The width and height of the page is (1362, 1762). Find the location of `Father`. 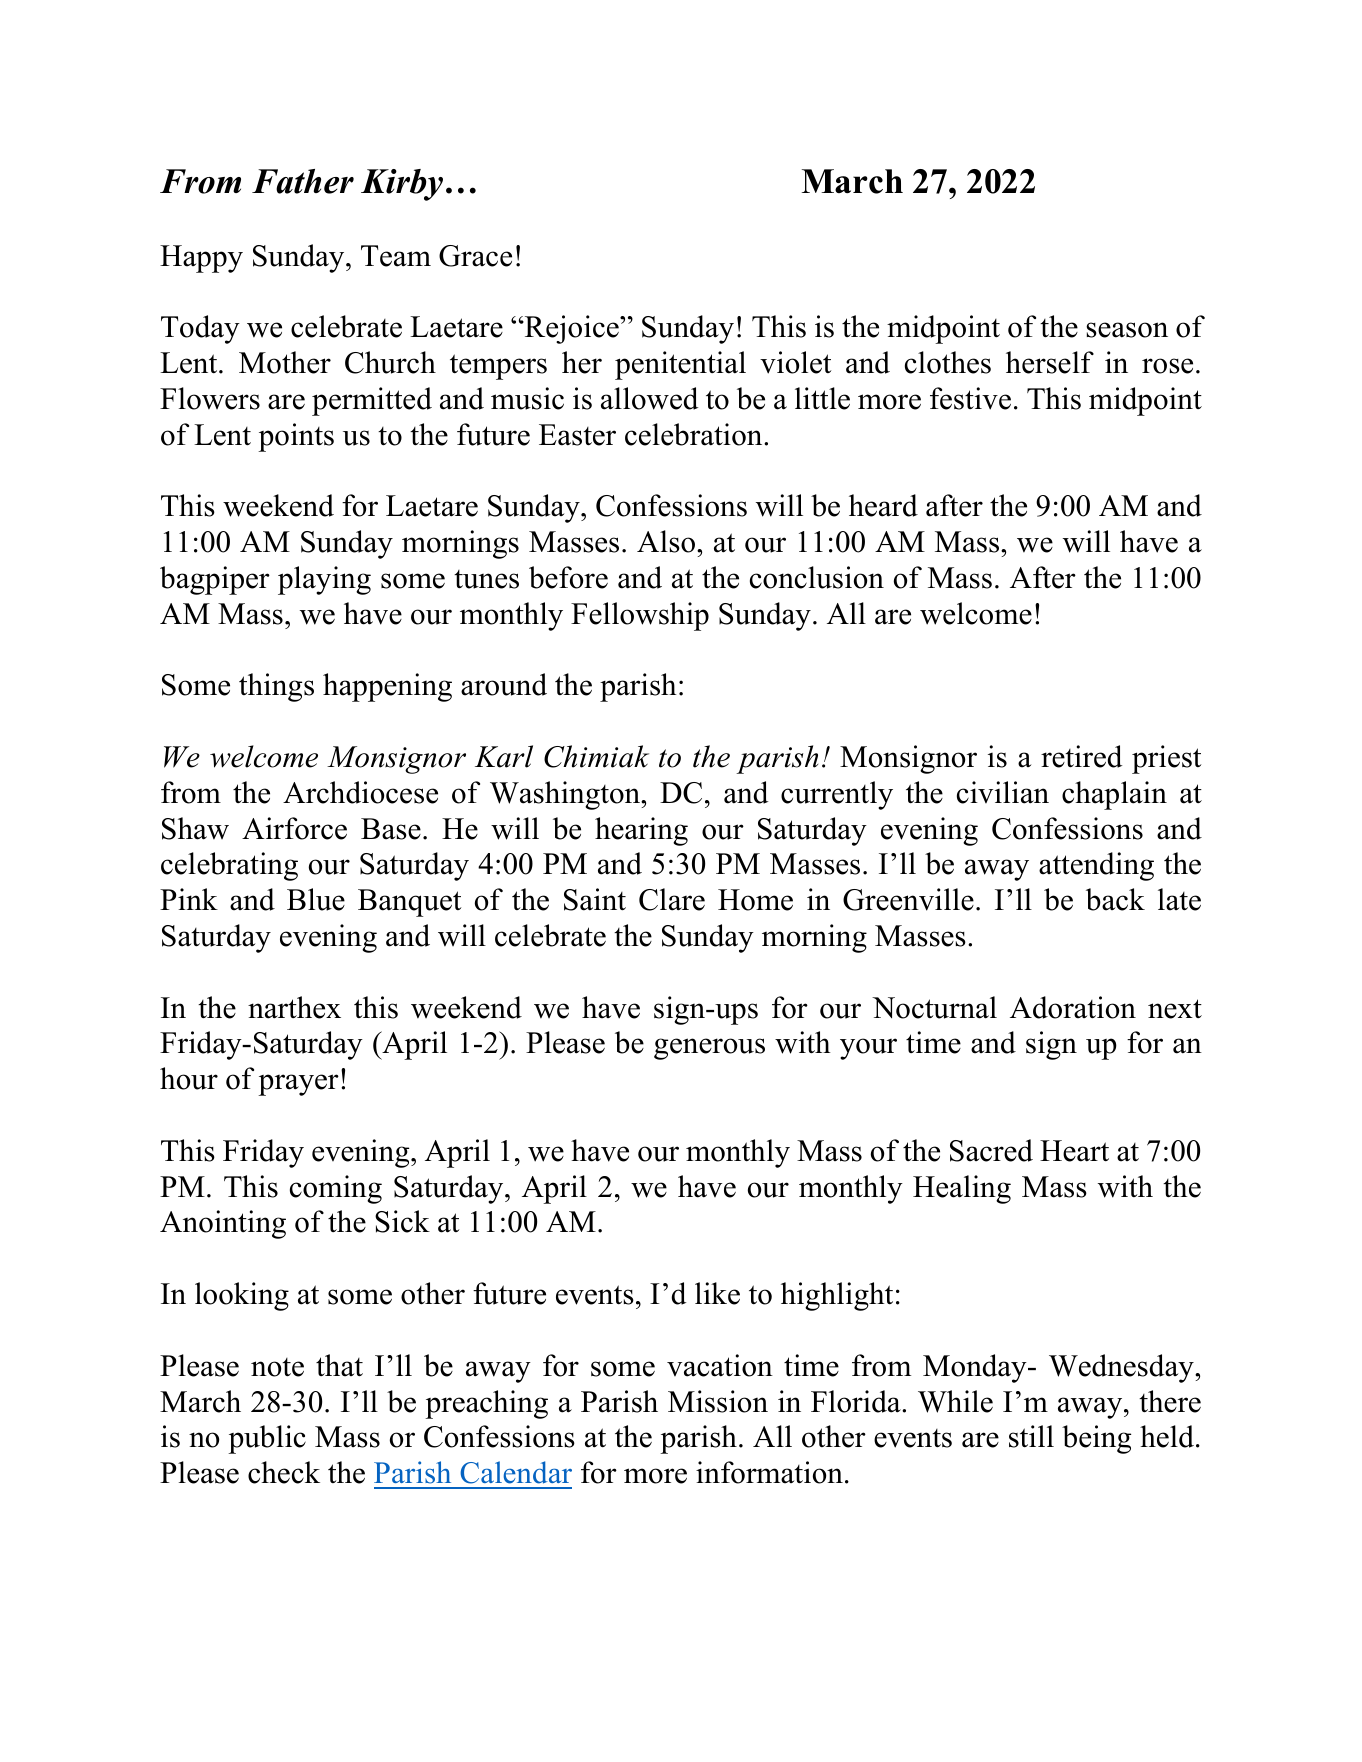

Father is located at coordinates (303, 181).
